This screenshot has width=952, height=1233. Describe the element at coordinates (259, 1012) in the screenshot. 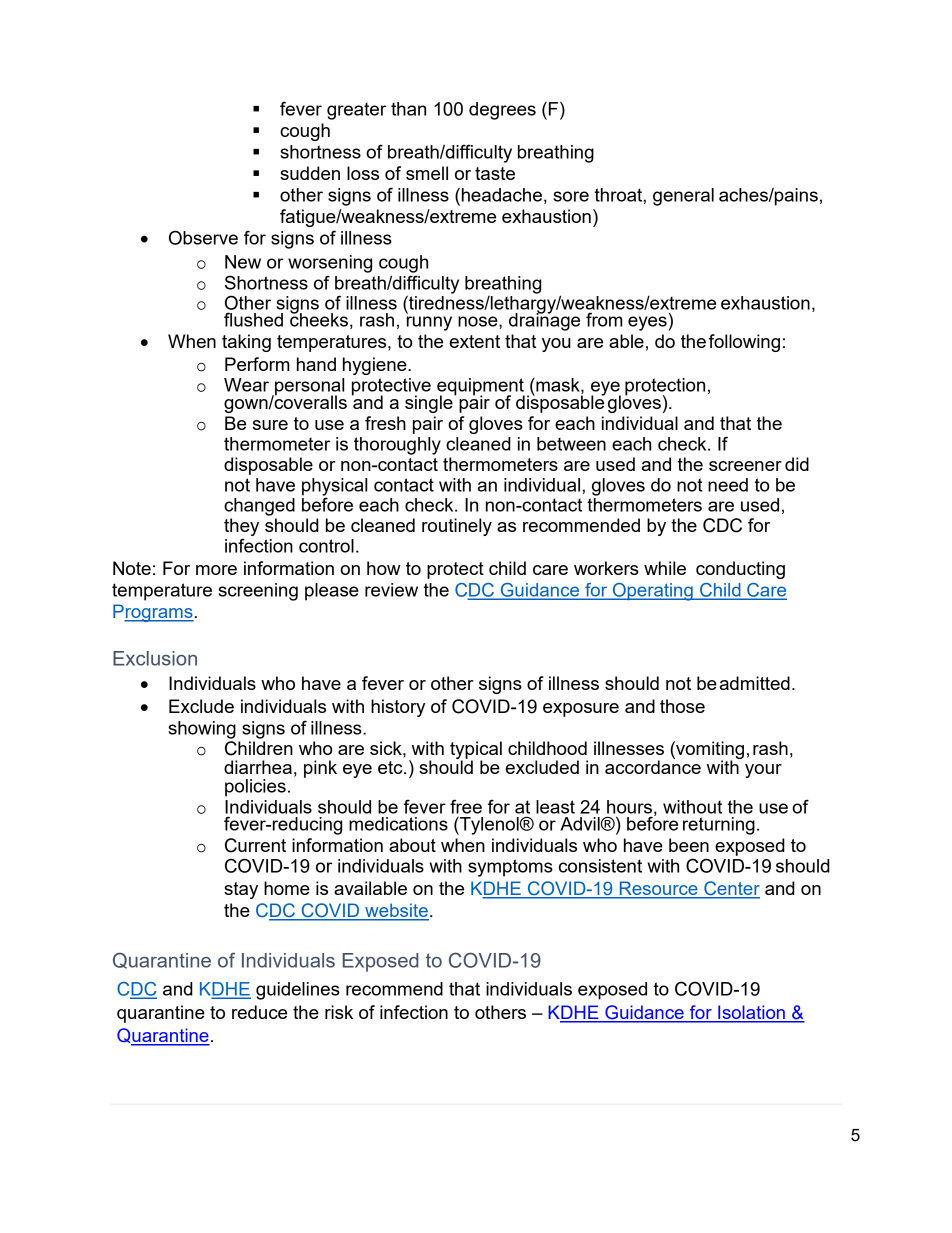

I see `reduce` at that location.
